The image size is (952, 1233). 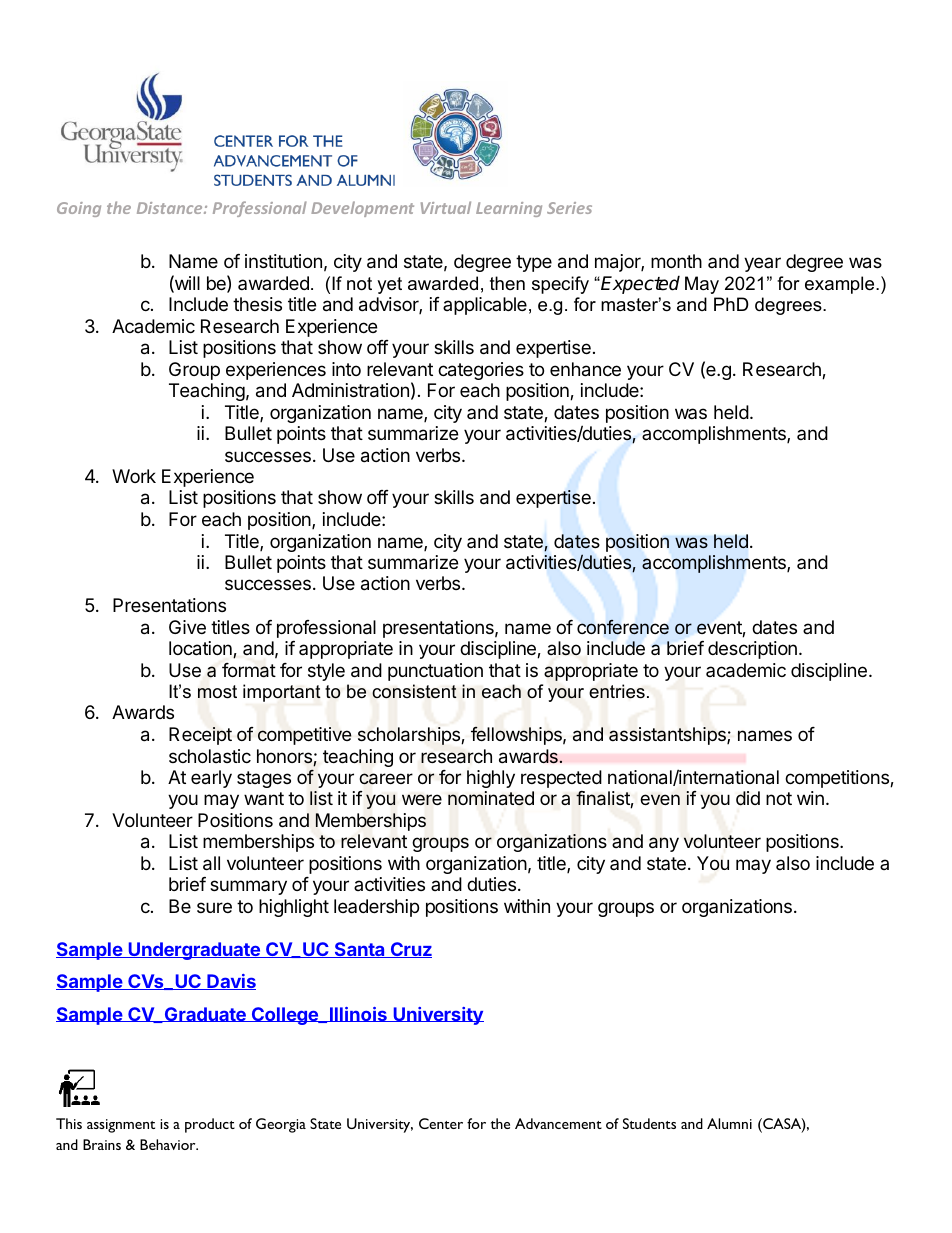 What do you see at coordinates (762, 264) in the screenshot?
I see `year` at bounding box center [762, 264].
